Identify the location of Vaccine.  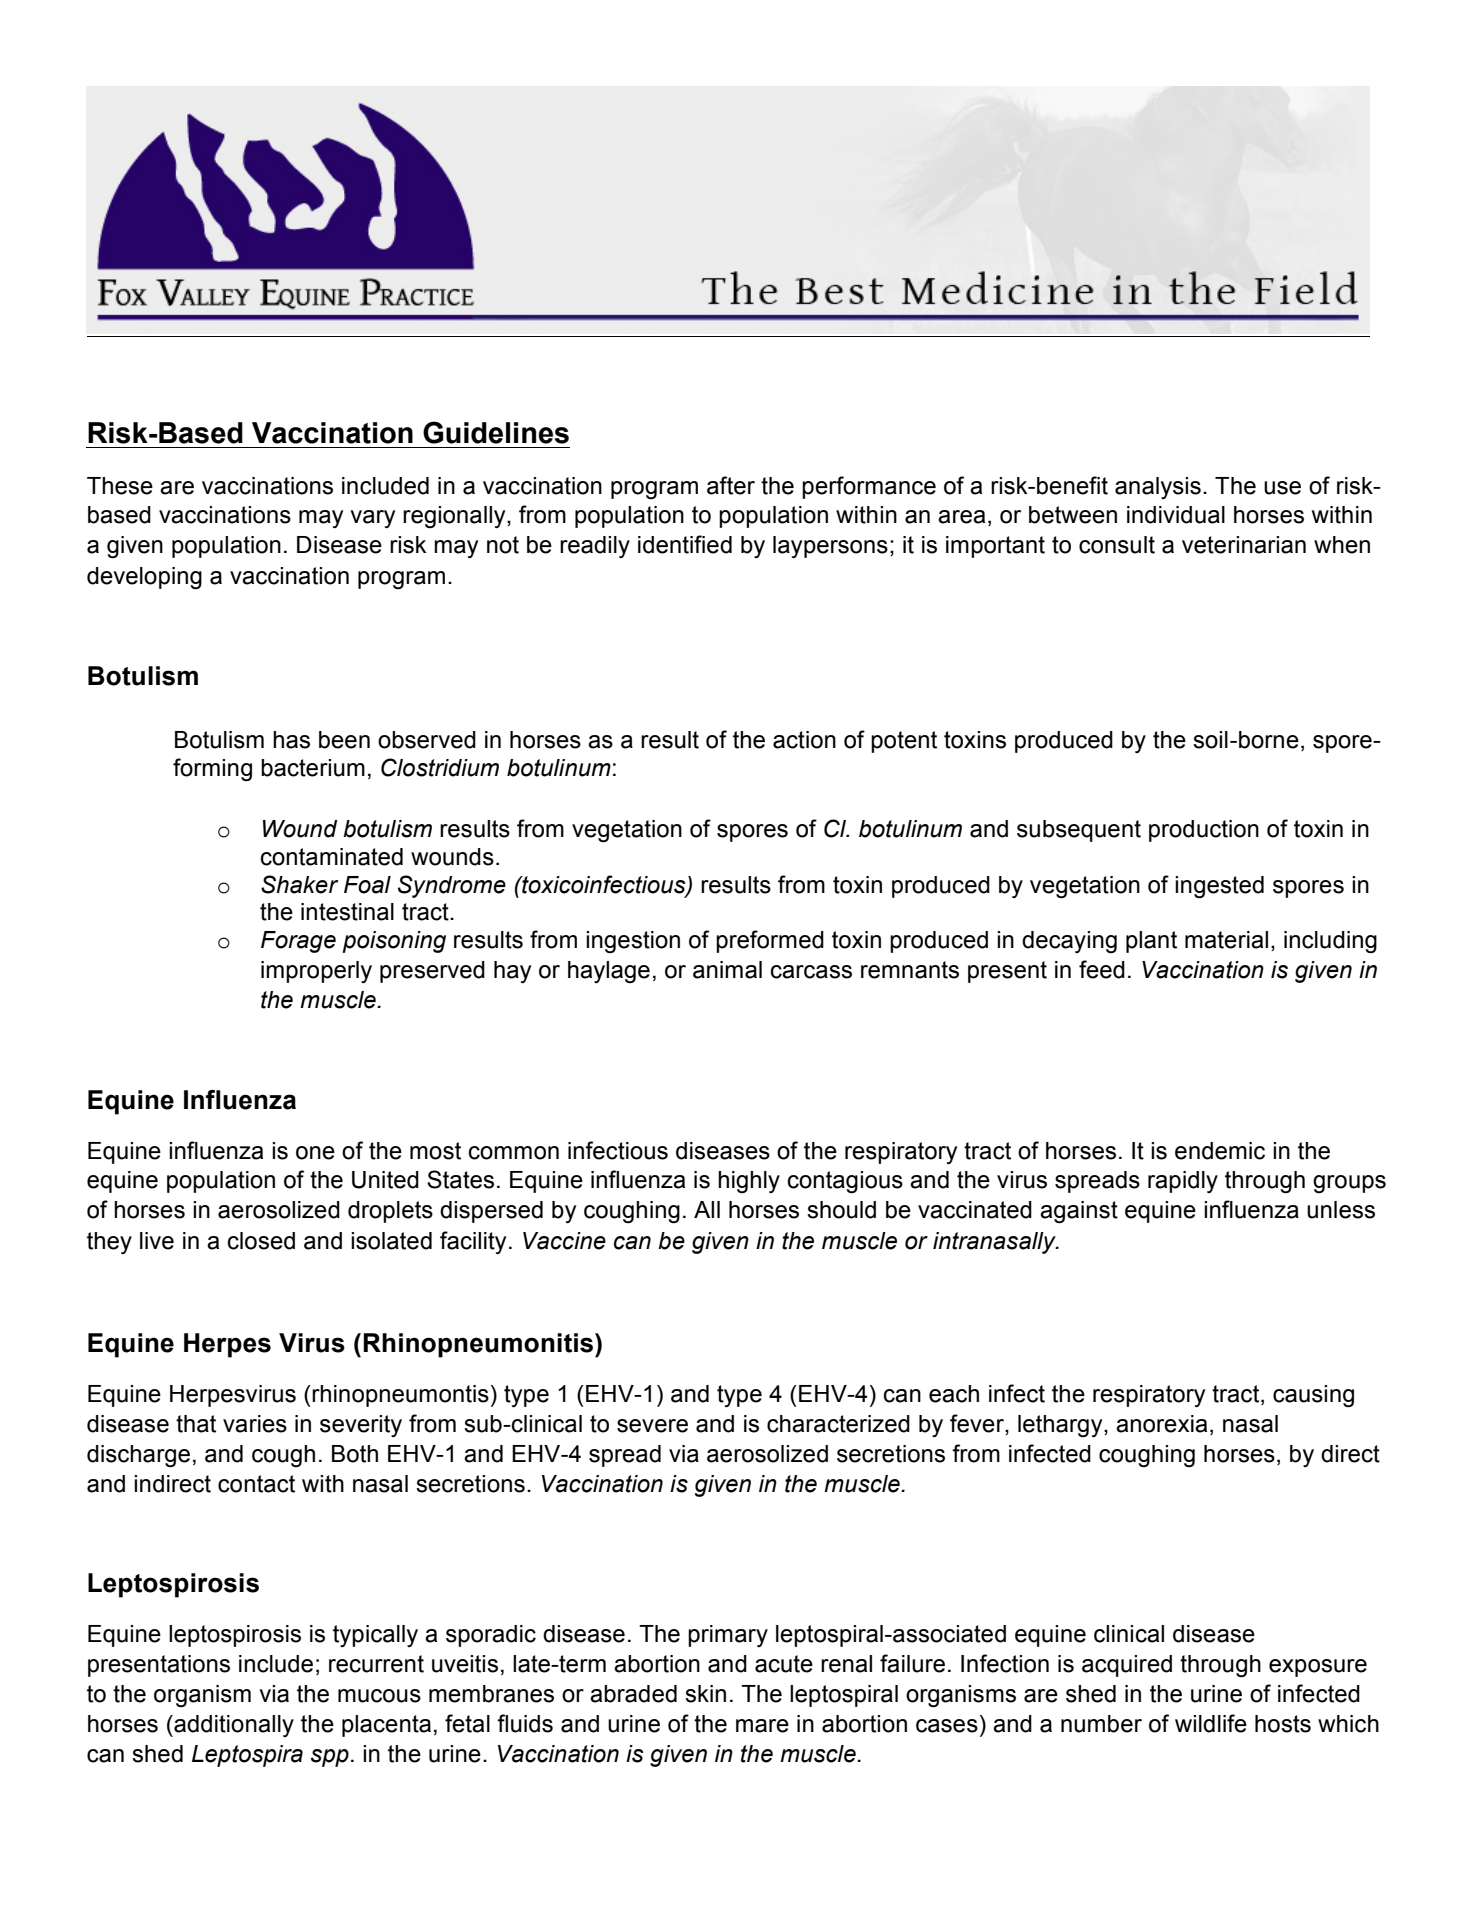
(564, 1241).
